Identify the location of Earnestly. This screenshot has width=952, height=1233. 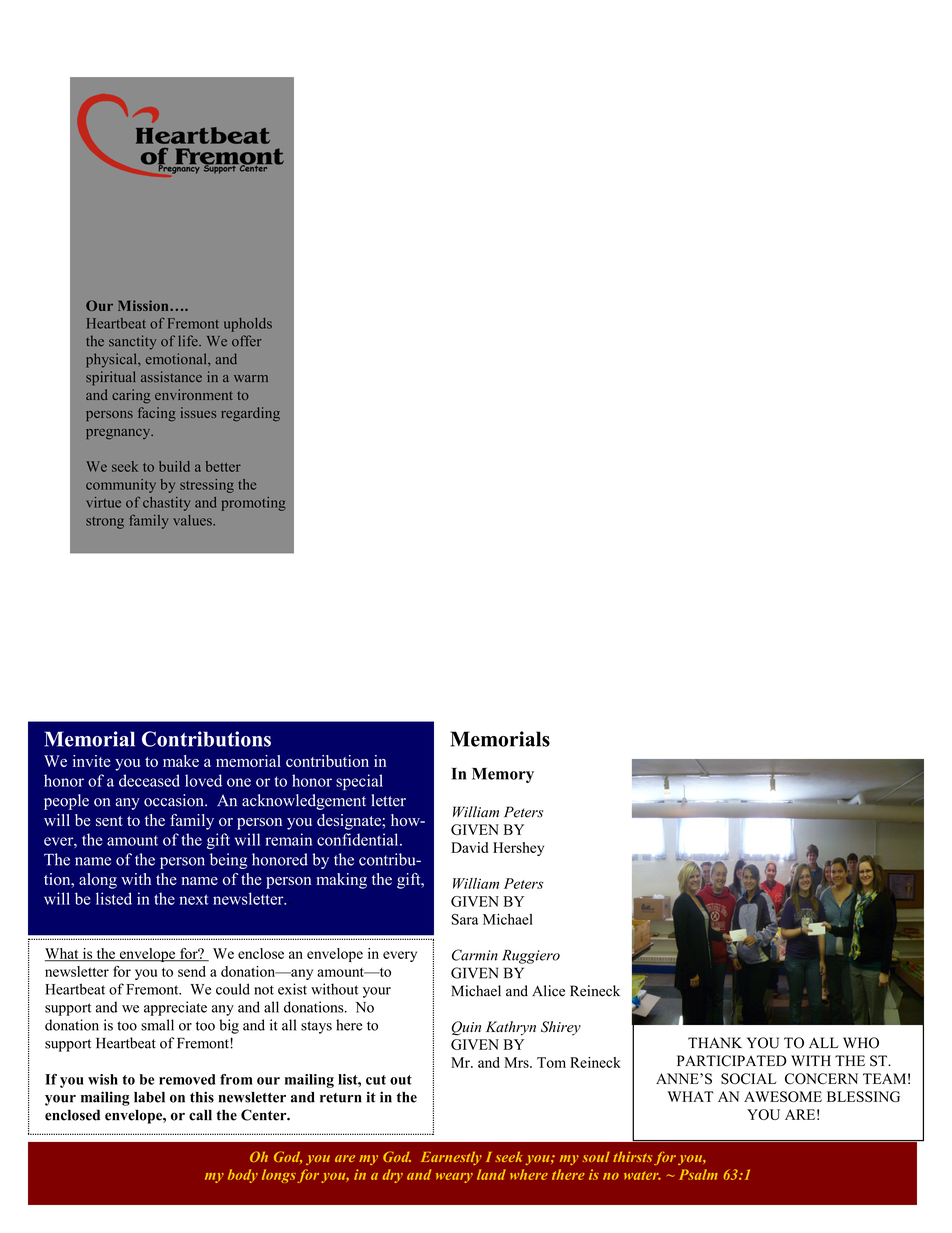
(451, 1158).
